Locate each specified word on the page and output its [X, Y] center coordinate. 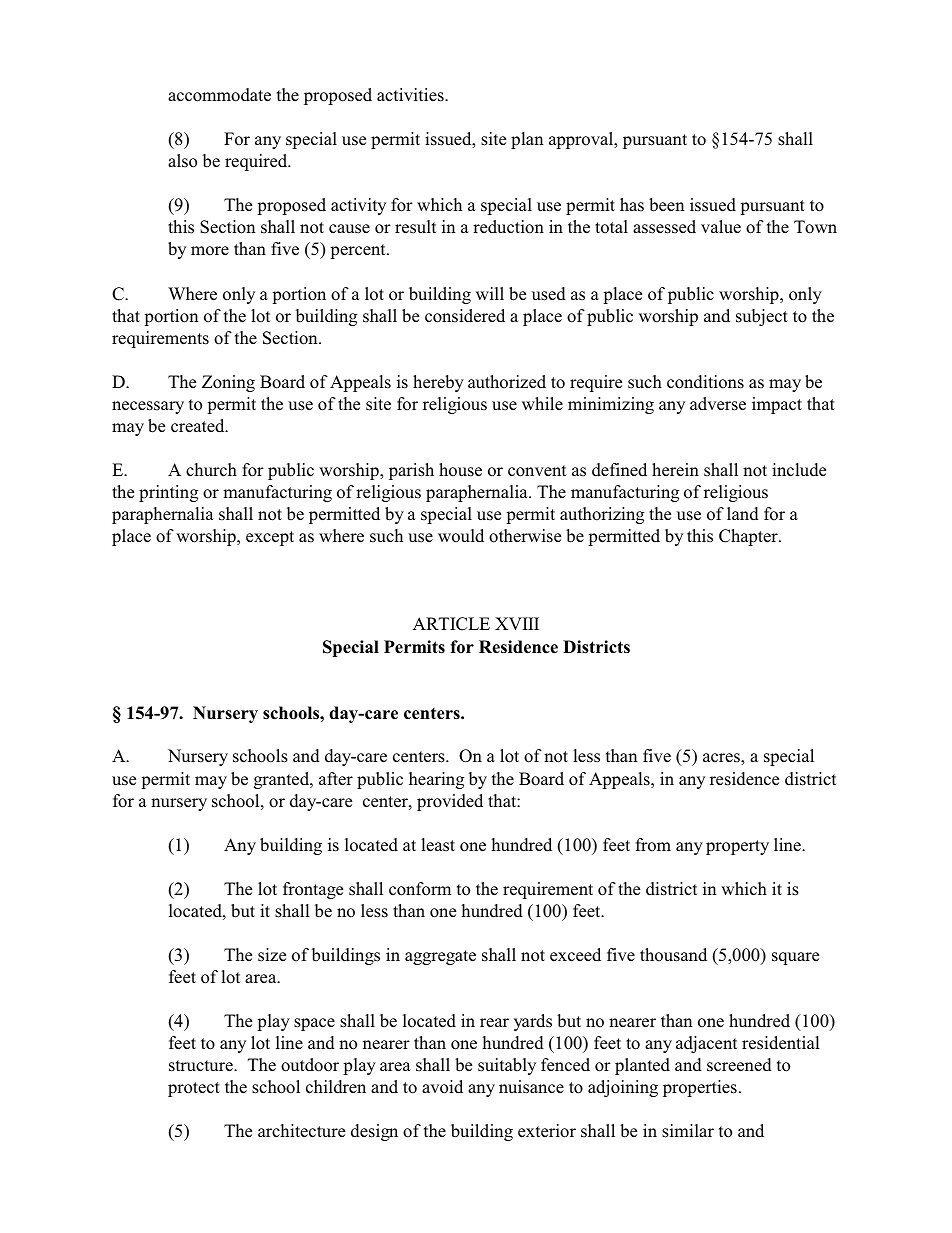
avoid [442, 1087]
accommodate [219, 95]
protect [194, 1089]
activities [411, 95]
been [666, 205]
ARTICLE [451, 624]
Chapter [749, 537]
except [270, 538]
